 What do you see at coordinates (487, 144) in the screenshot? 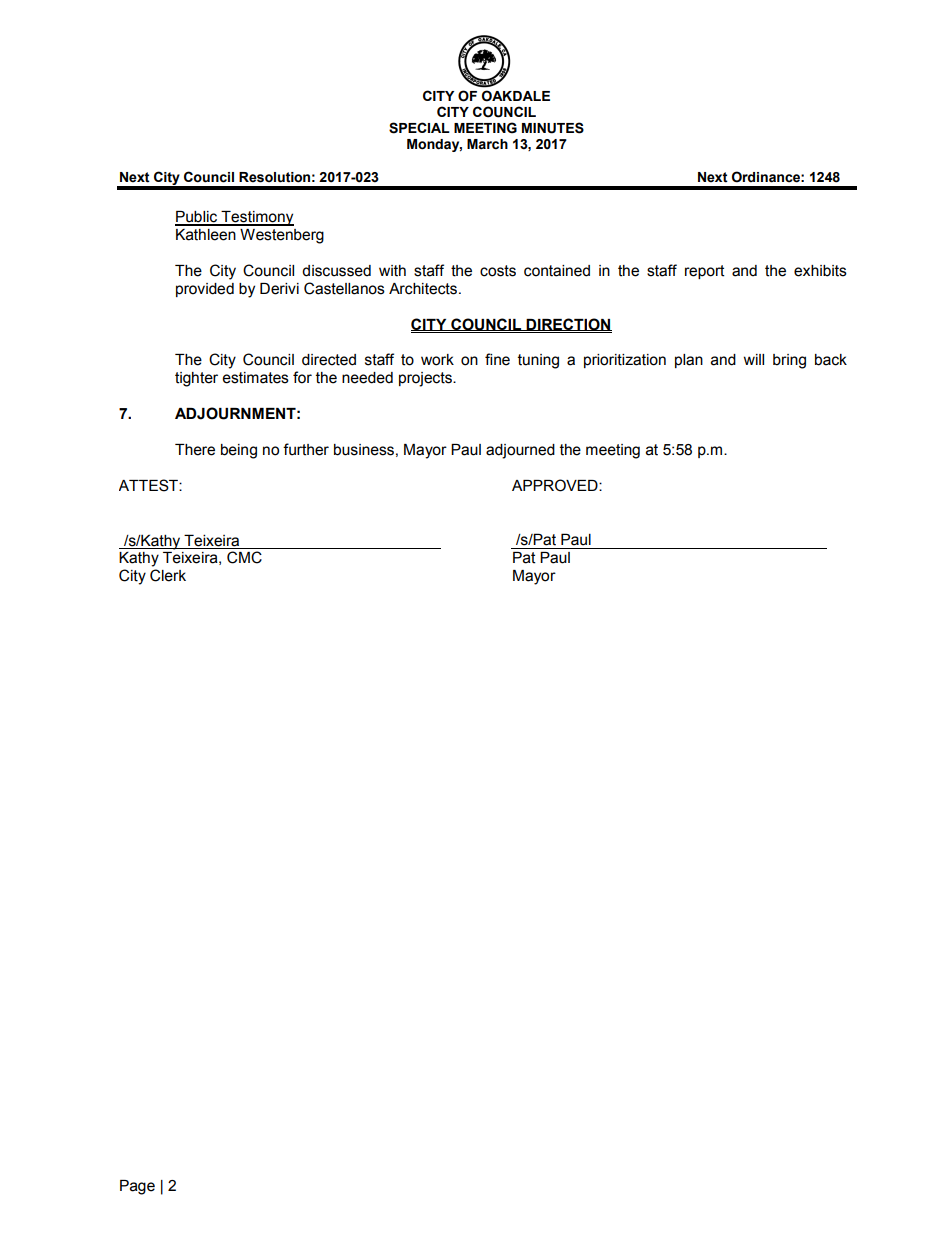
I see `March` at bounding box center [487, 144].
